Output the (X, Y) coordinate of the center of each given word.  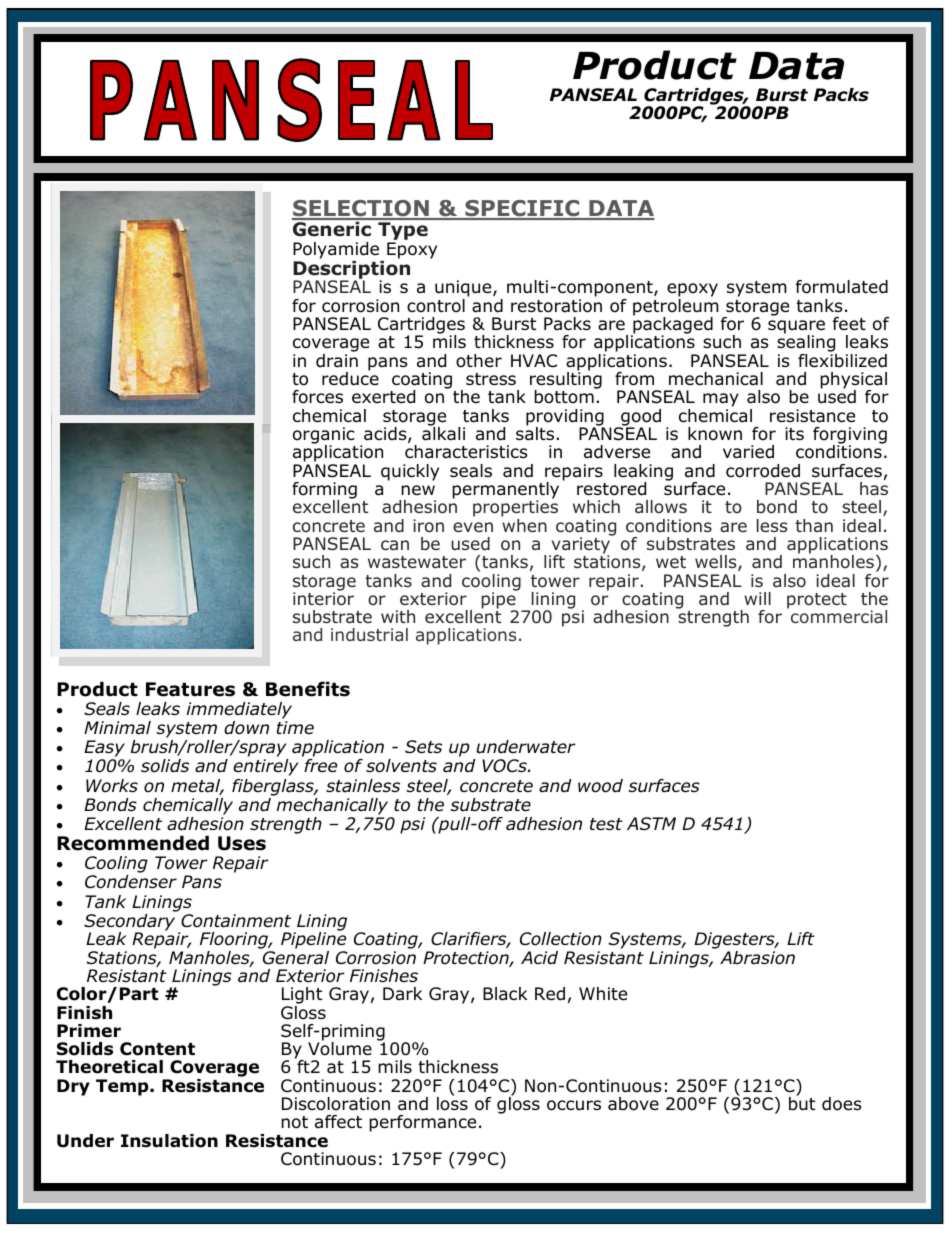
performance (422, 1123)
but (802, 1103)
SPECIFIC (522, 209)
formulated (842, 287)
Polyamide (337, 252)
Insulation (169, 1141)
